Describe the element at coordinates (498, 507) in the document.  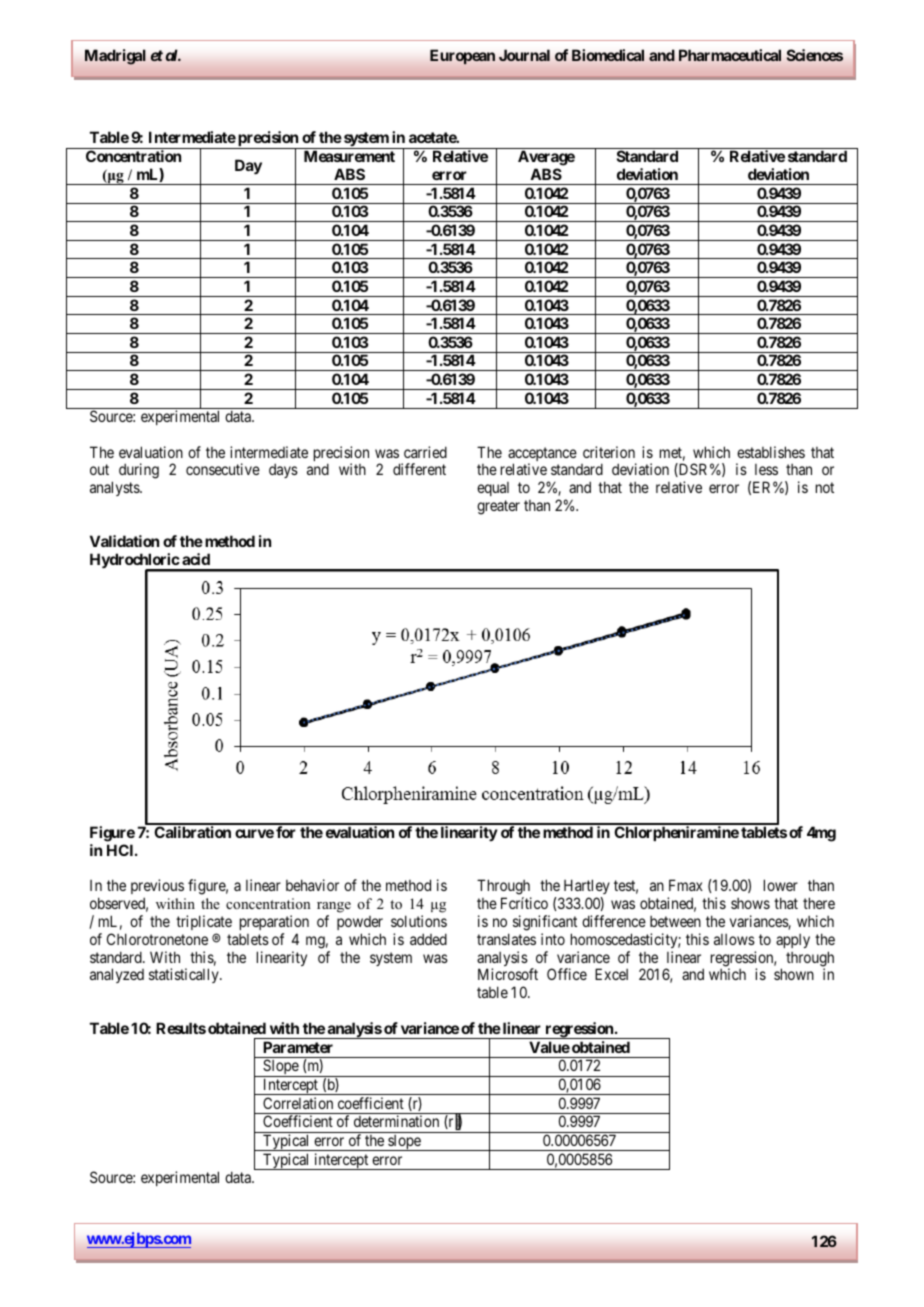
I see `greater` at that location.
